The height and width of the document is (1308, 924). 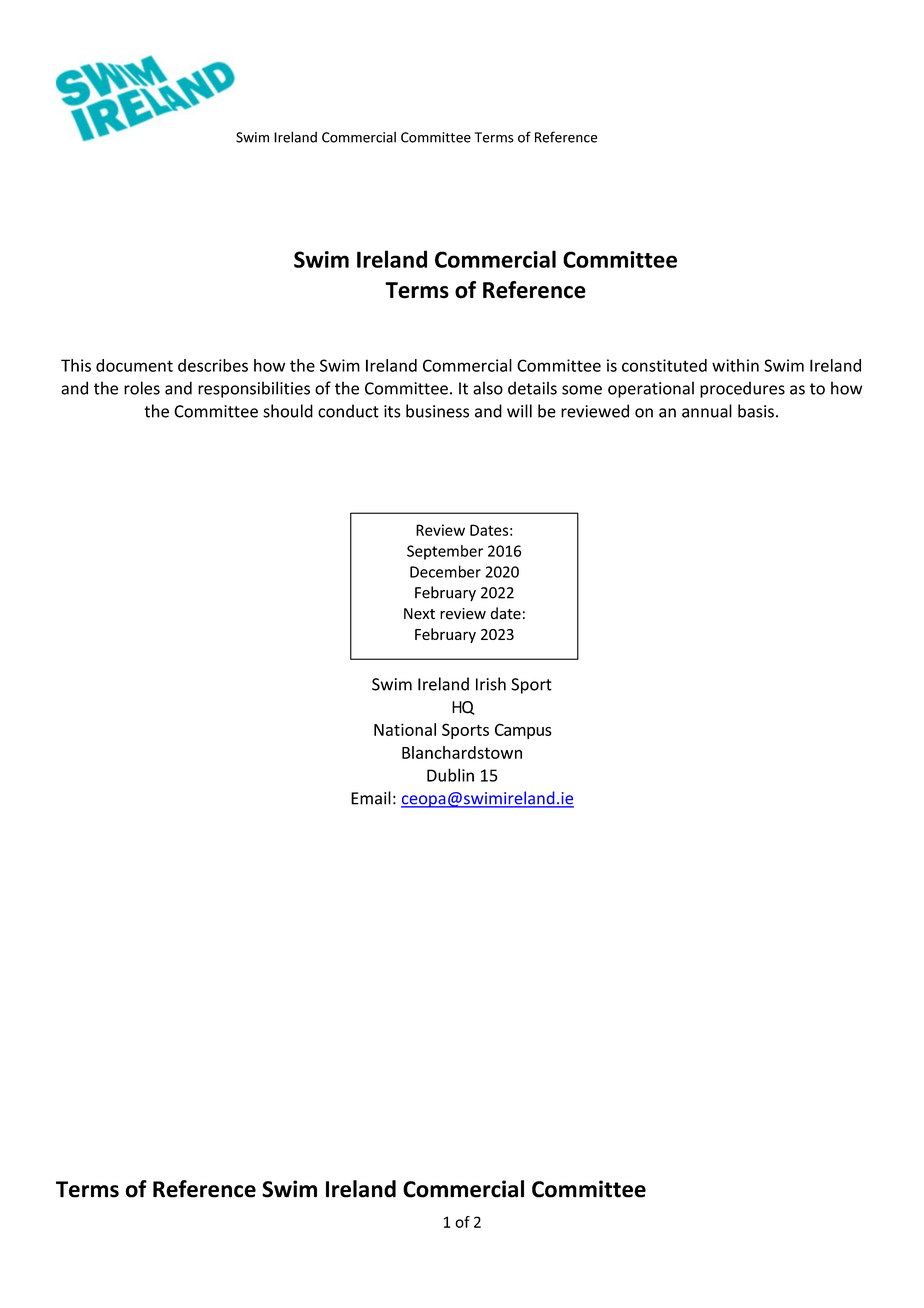 What do you see at coordinates (488, 388) in the document?
I see `also` at bounding box center [488, 388].
